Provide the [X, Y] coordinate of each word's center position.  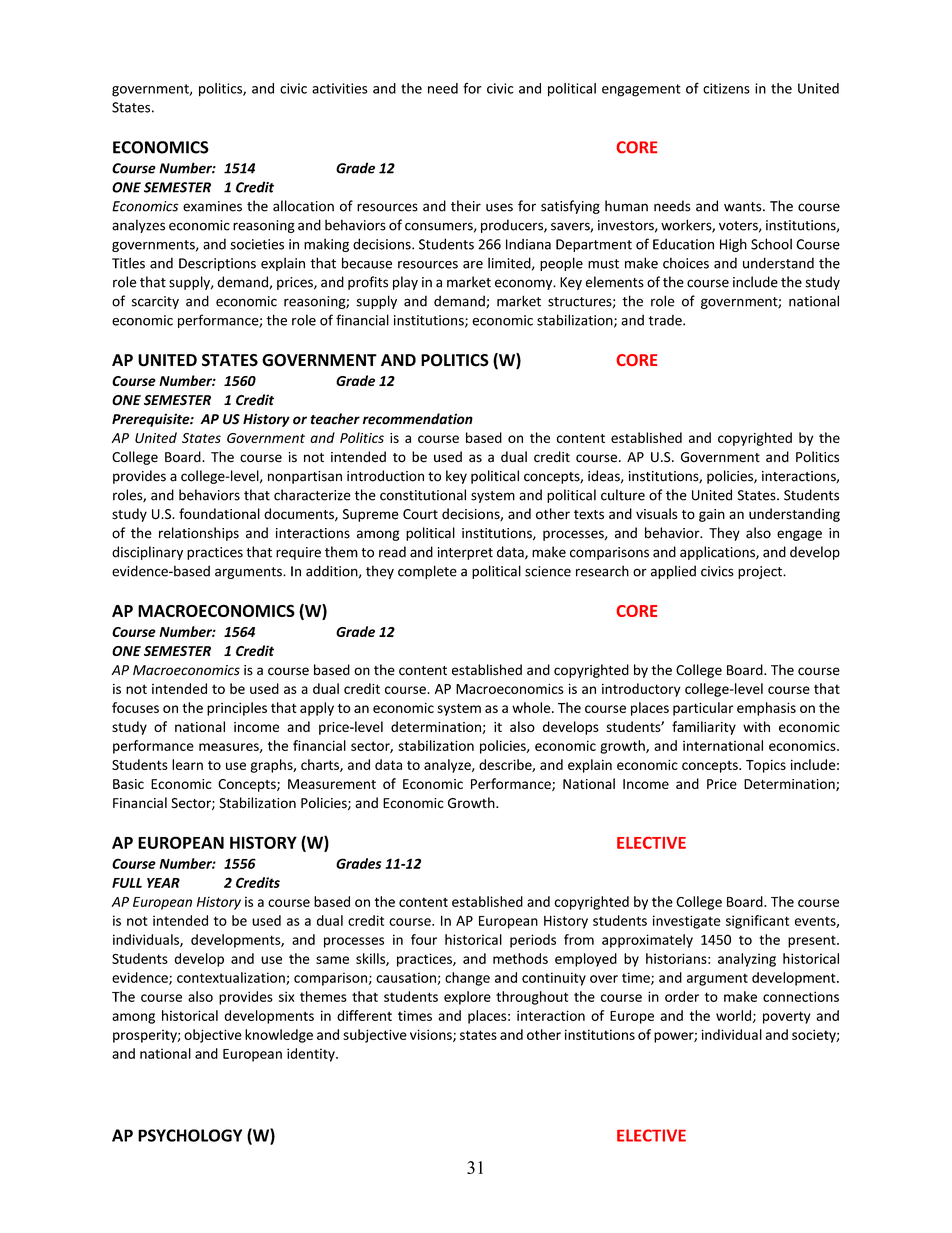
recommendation [418, 419]
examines [212, 206]
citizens [726, 88]
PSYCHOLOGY [190, 1135]
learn [187, 764]
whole [532, 707]
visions [432, 1035]
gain [712, 515]
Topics [766, 766]
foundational [219, 514]
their [466, 206]
